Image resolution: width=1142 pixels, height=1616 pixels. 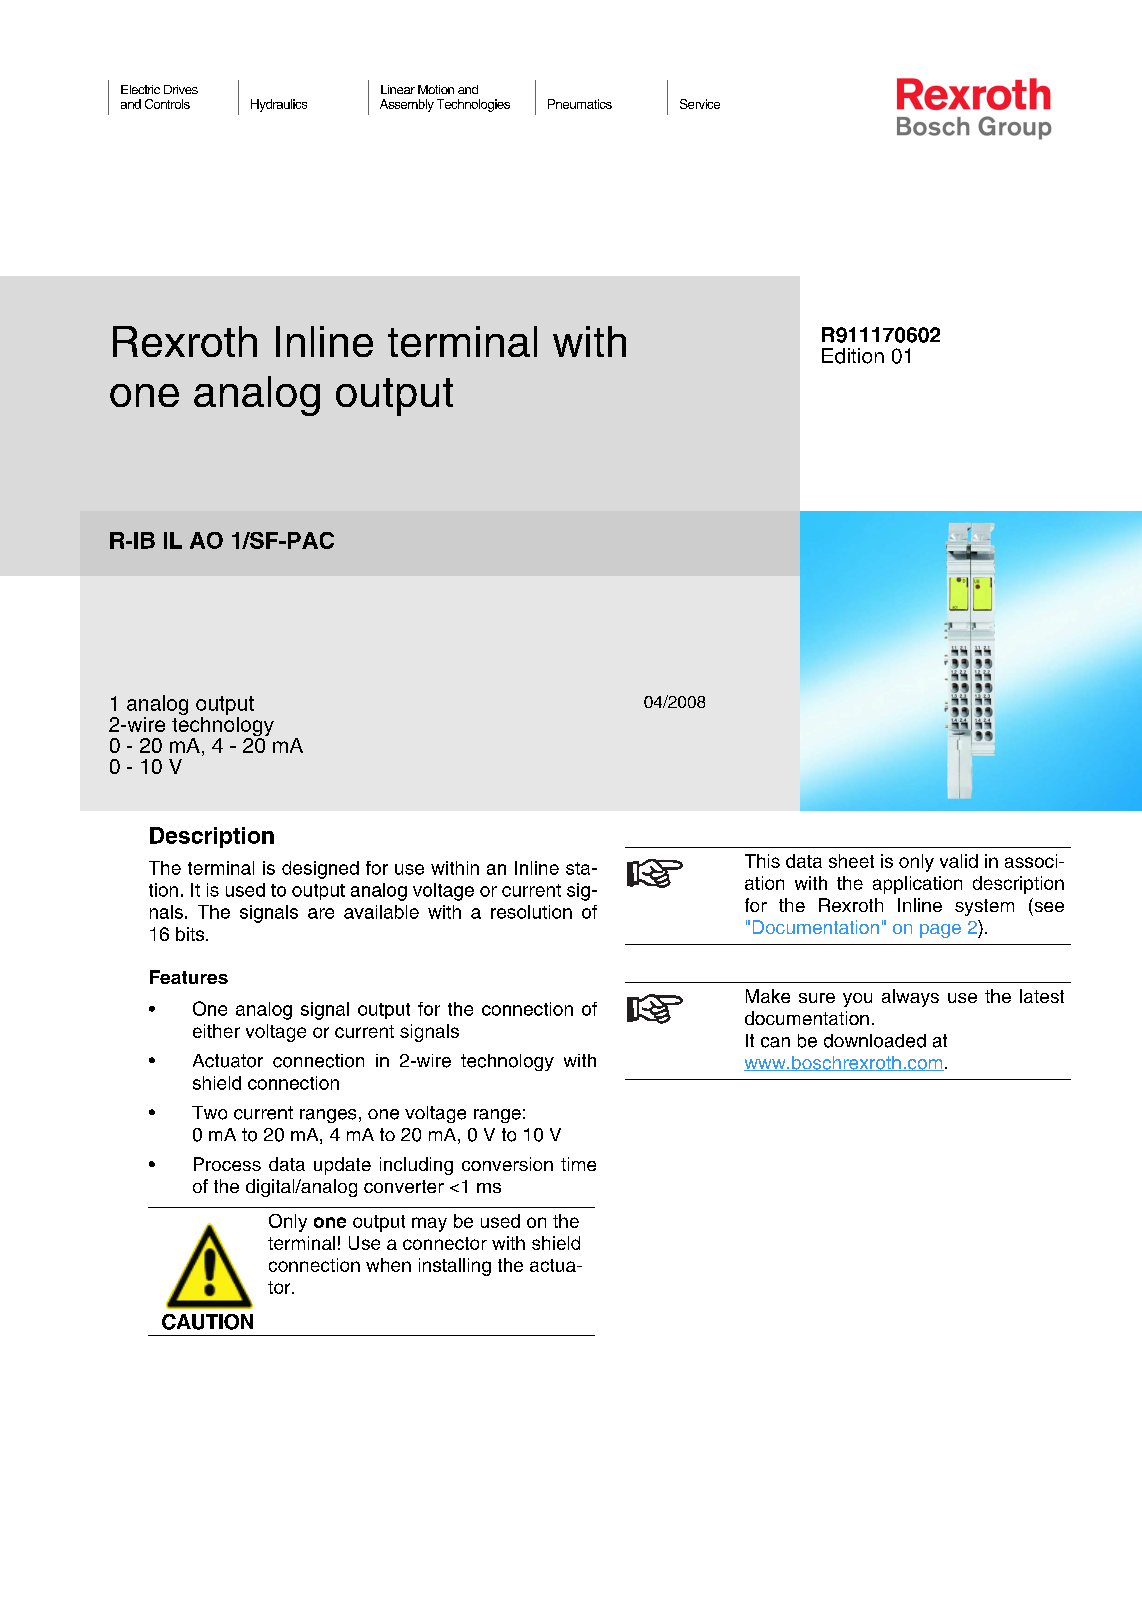 What do you see at coordinates (580, 104) in the document?
I see `Pneumatics` at bounding box center [580, 104].
